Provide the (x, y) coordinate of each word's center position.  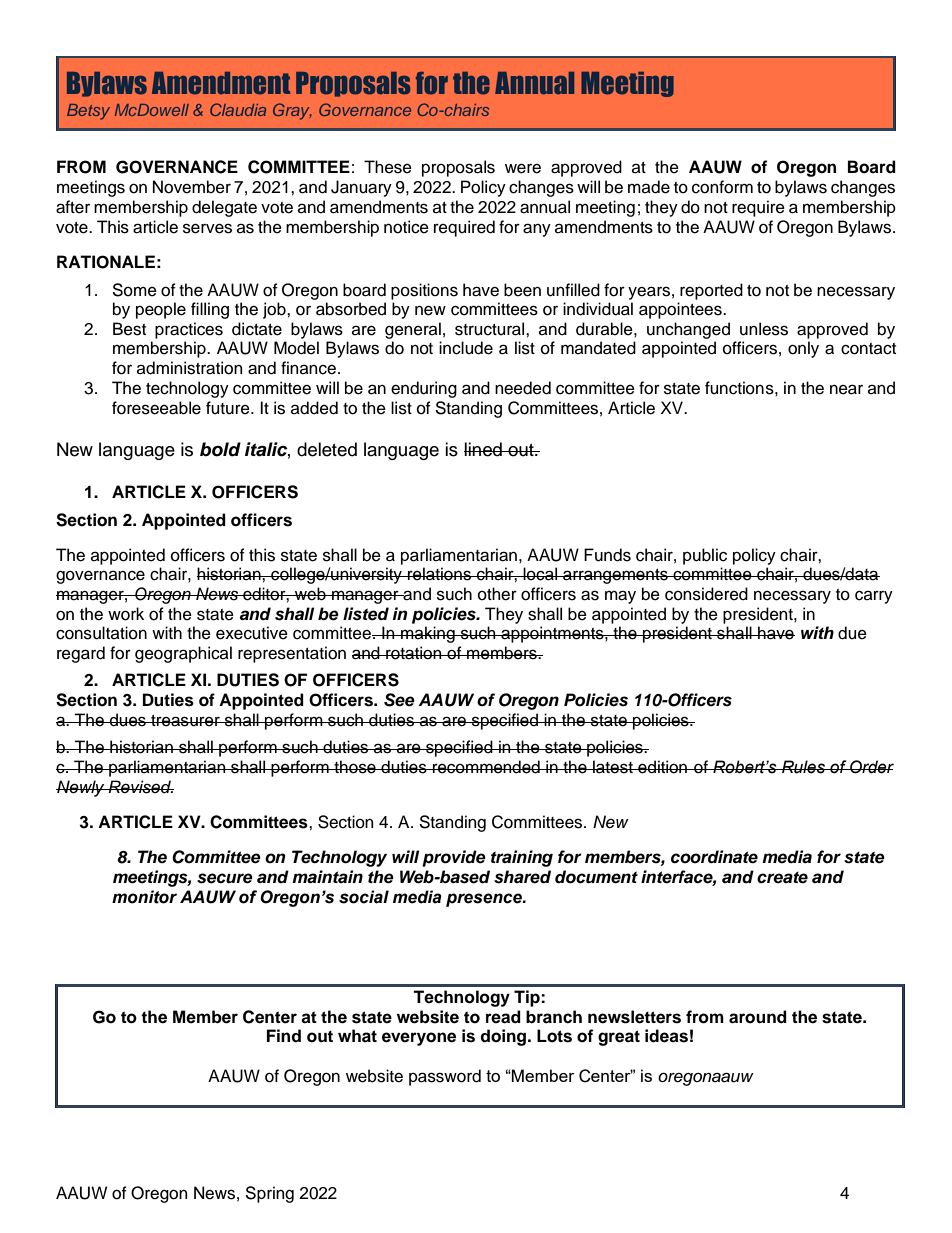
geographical (183, 654)
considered (706, 594)
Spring (269, 1194)
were (523, 168)
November (192, 187)
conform (722, 187)
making (428, 634)
